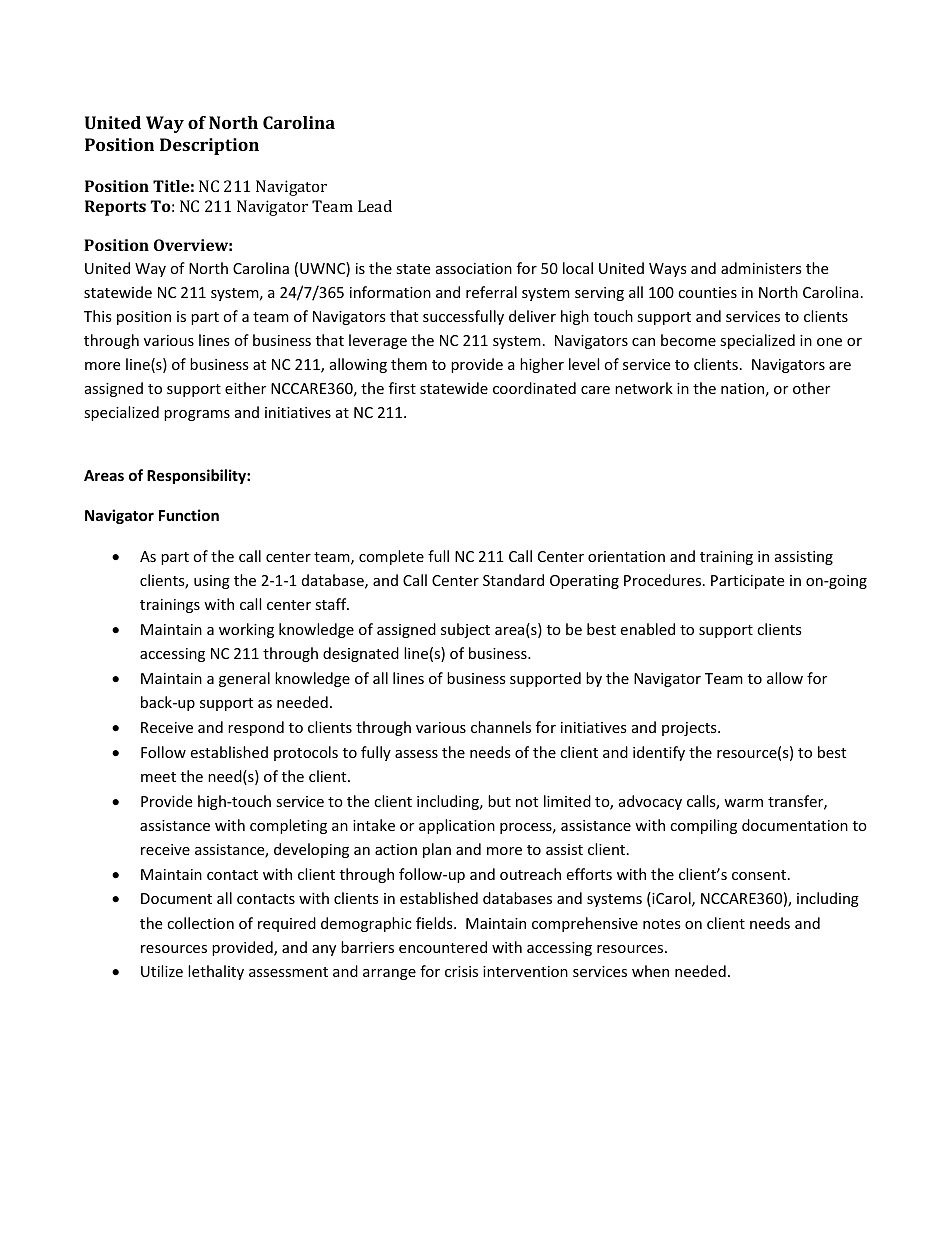 This screenshot has height=1233, width=952. What do you see at coordinates (212, 582) in the screenshot?
I see `using` at bounding box center [212, 582].
